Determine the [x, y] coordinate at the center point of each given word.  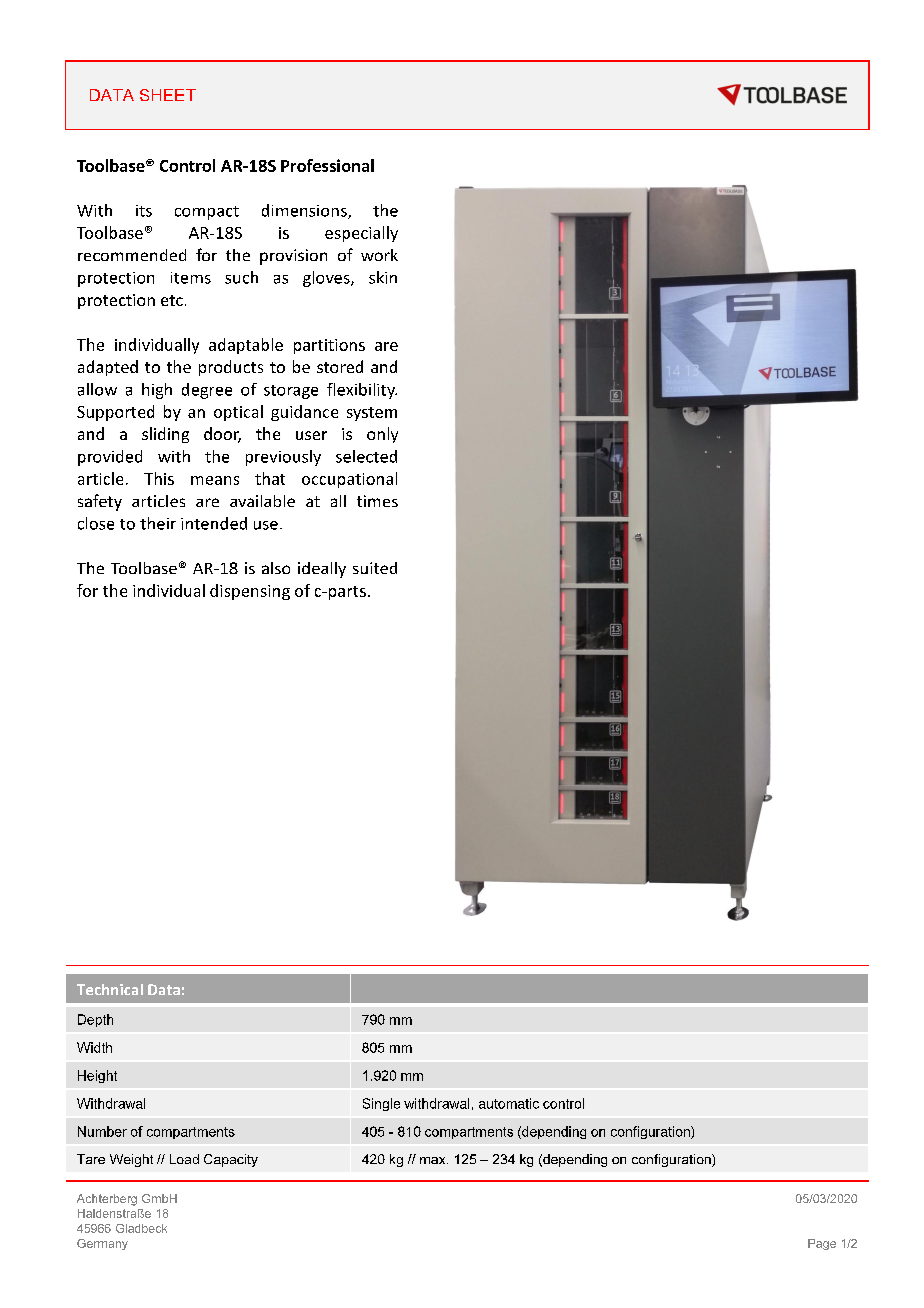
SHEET [168, 95]
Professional [327, 165]
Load [184, 1159]
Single [381, 1104]
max [434, 1160]
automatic [509, 1103]
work [379, 255]
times [377, 501]
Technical [110, 989]
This [159, 478]
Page [822, 1244]
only [382, 435]
